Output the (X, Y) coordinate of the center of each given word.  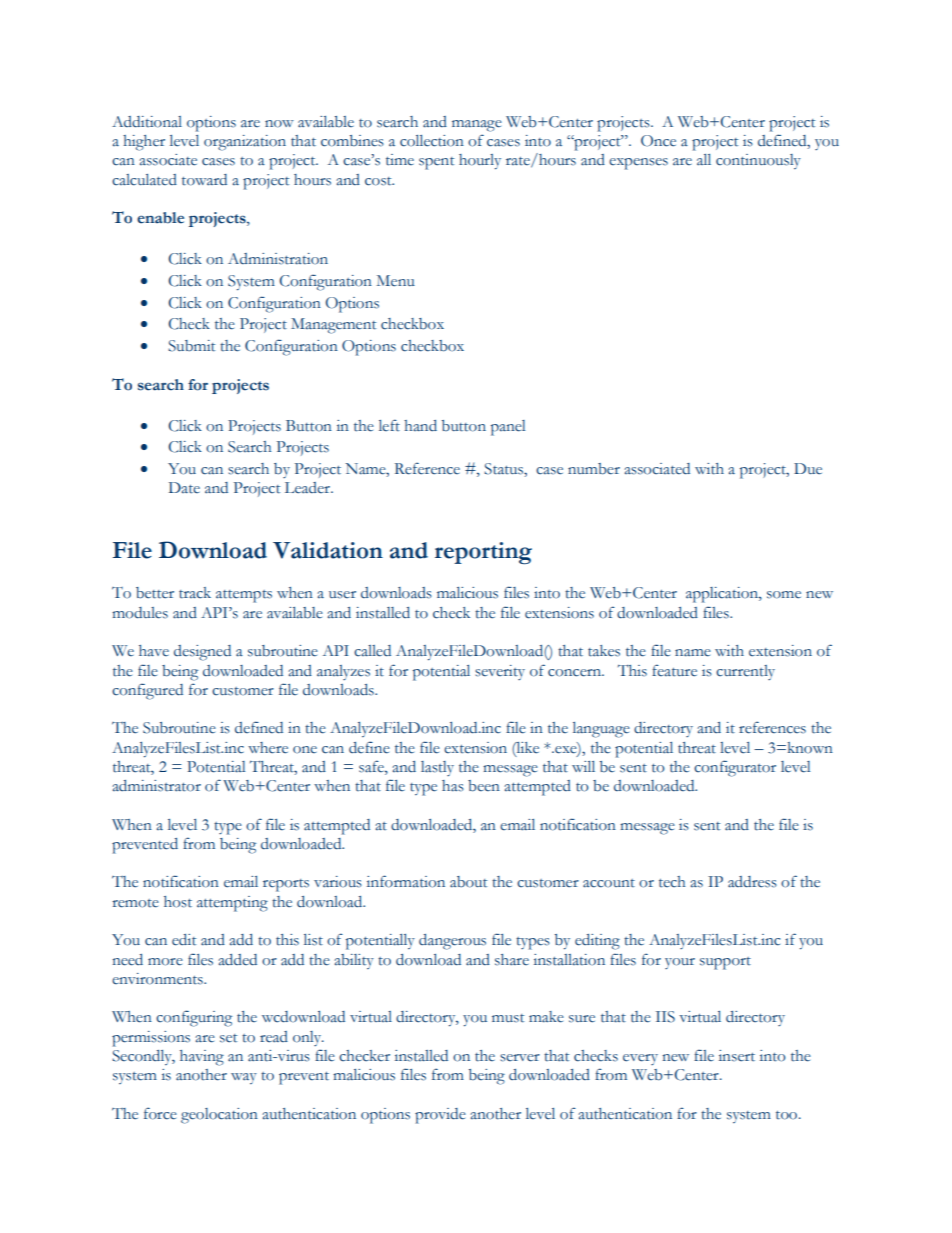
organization (245, 143)
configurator (735, 768)
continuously (758, 161)
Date (184, 488)
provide (440, 1116)
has (453, 786)
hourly (480, 162)
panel (508, 428)
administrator (156, 786)
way (244, 1078)
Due (808, 469)
